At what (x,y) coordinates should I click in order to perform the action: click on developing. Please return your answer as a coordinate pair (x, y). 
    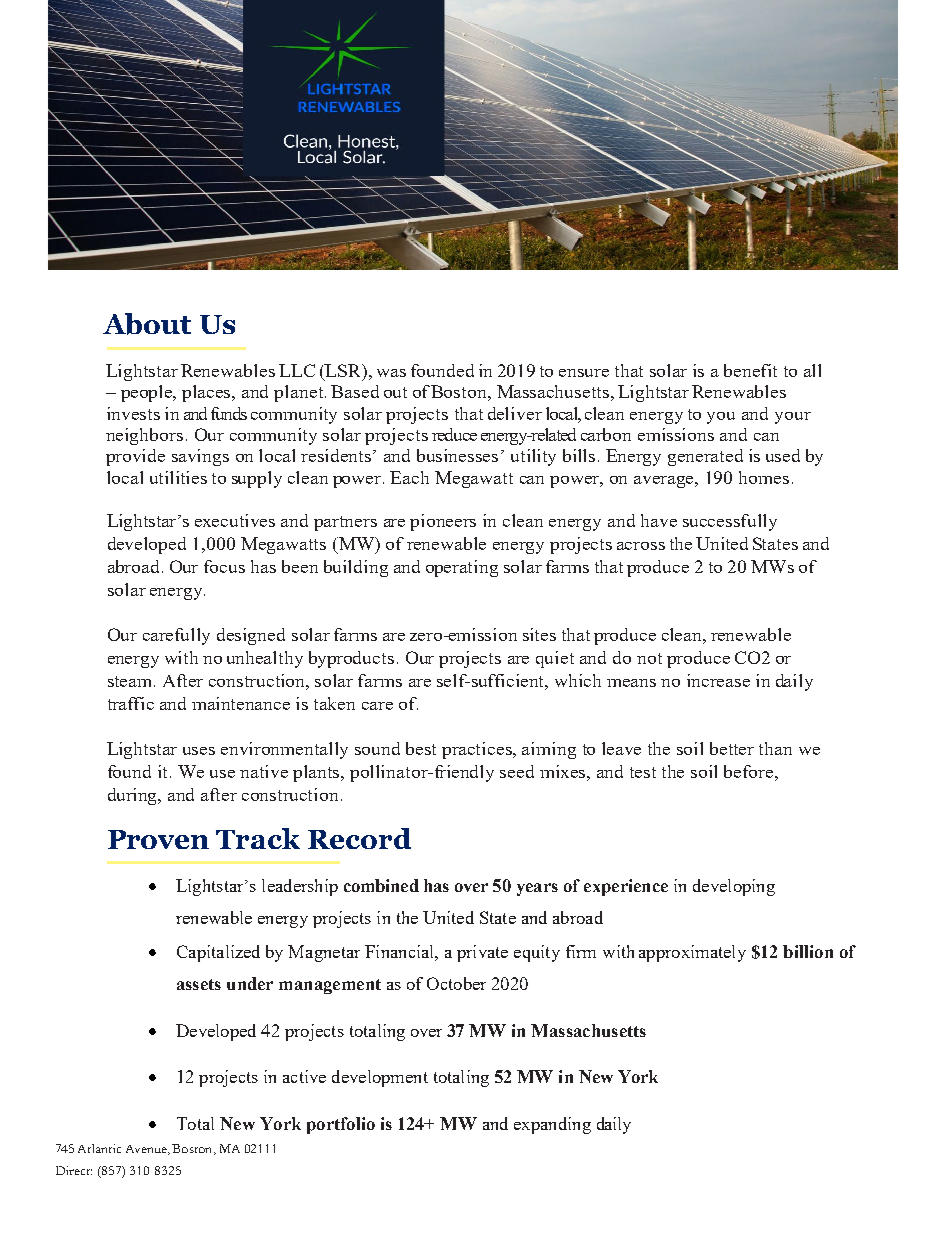
    Looking at the image, I should click on (734, 887).
